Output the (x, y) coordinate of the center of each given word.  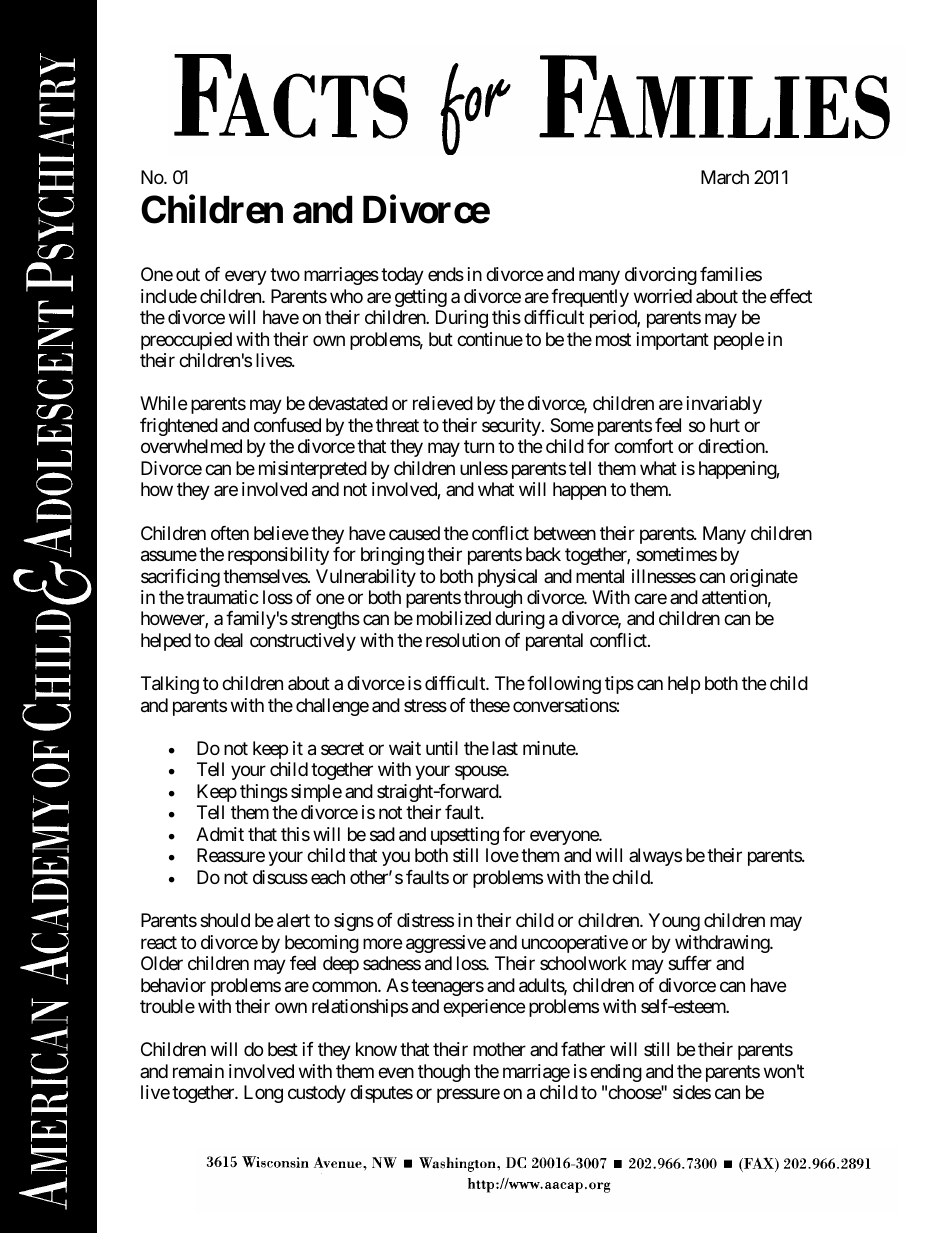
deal (228, 640)
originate (764, 578)
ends (446, 274)
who (346, 296)
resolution (463, 640)
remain (198, 1071)
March (725, 177)
